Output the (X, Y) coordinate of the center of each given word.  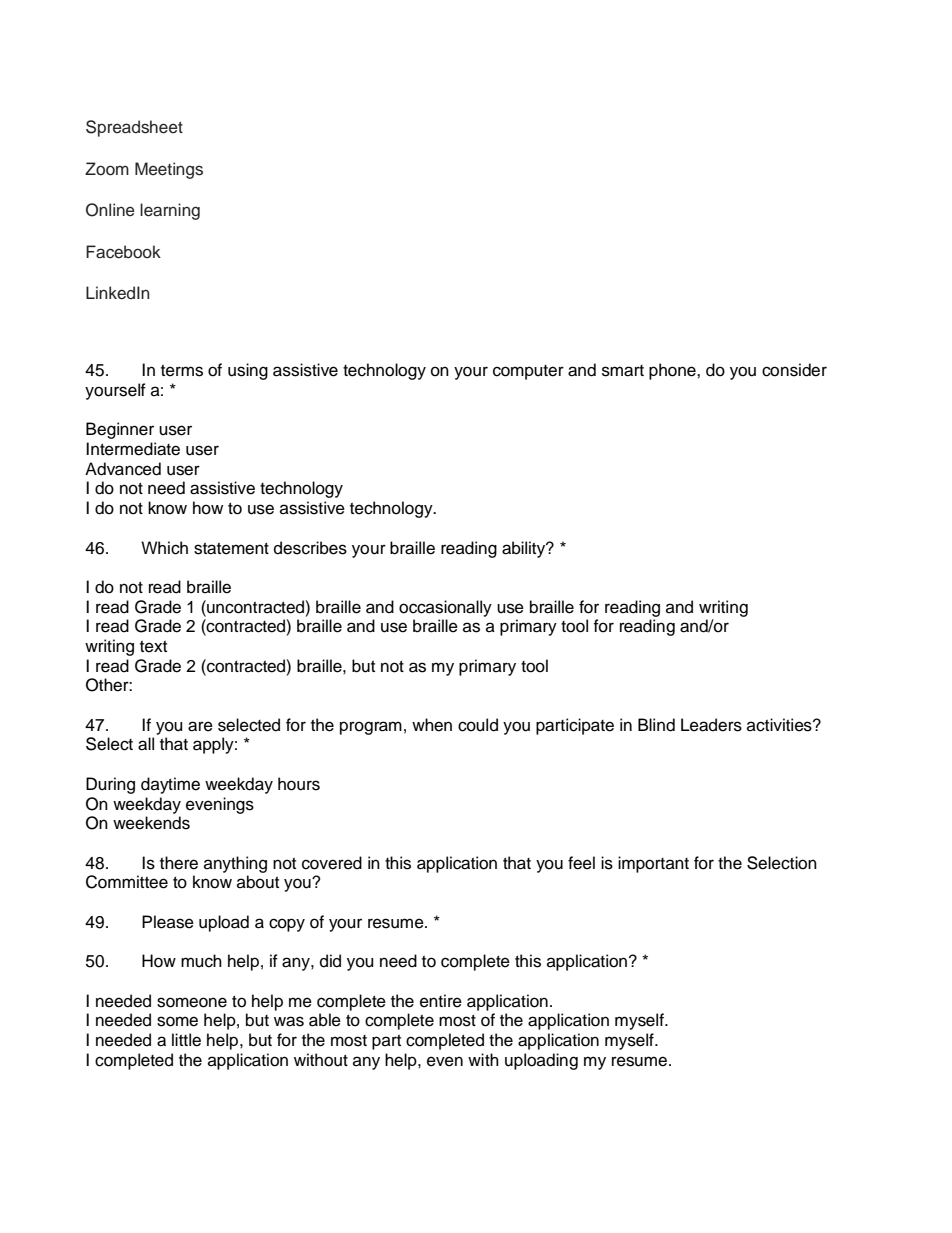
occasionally (445, 608)
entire (441, 1001)
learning (170, 211)
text (153, 647)
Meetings (169, 170)
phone (673, 371)
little (186, 1040)
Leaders (711, 725)
